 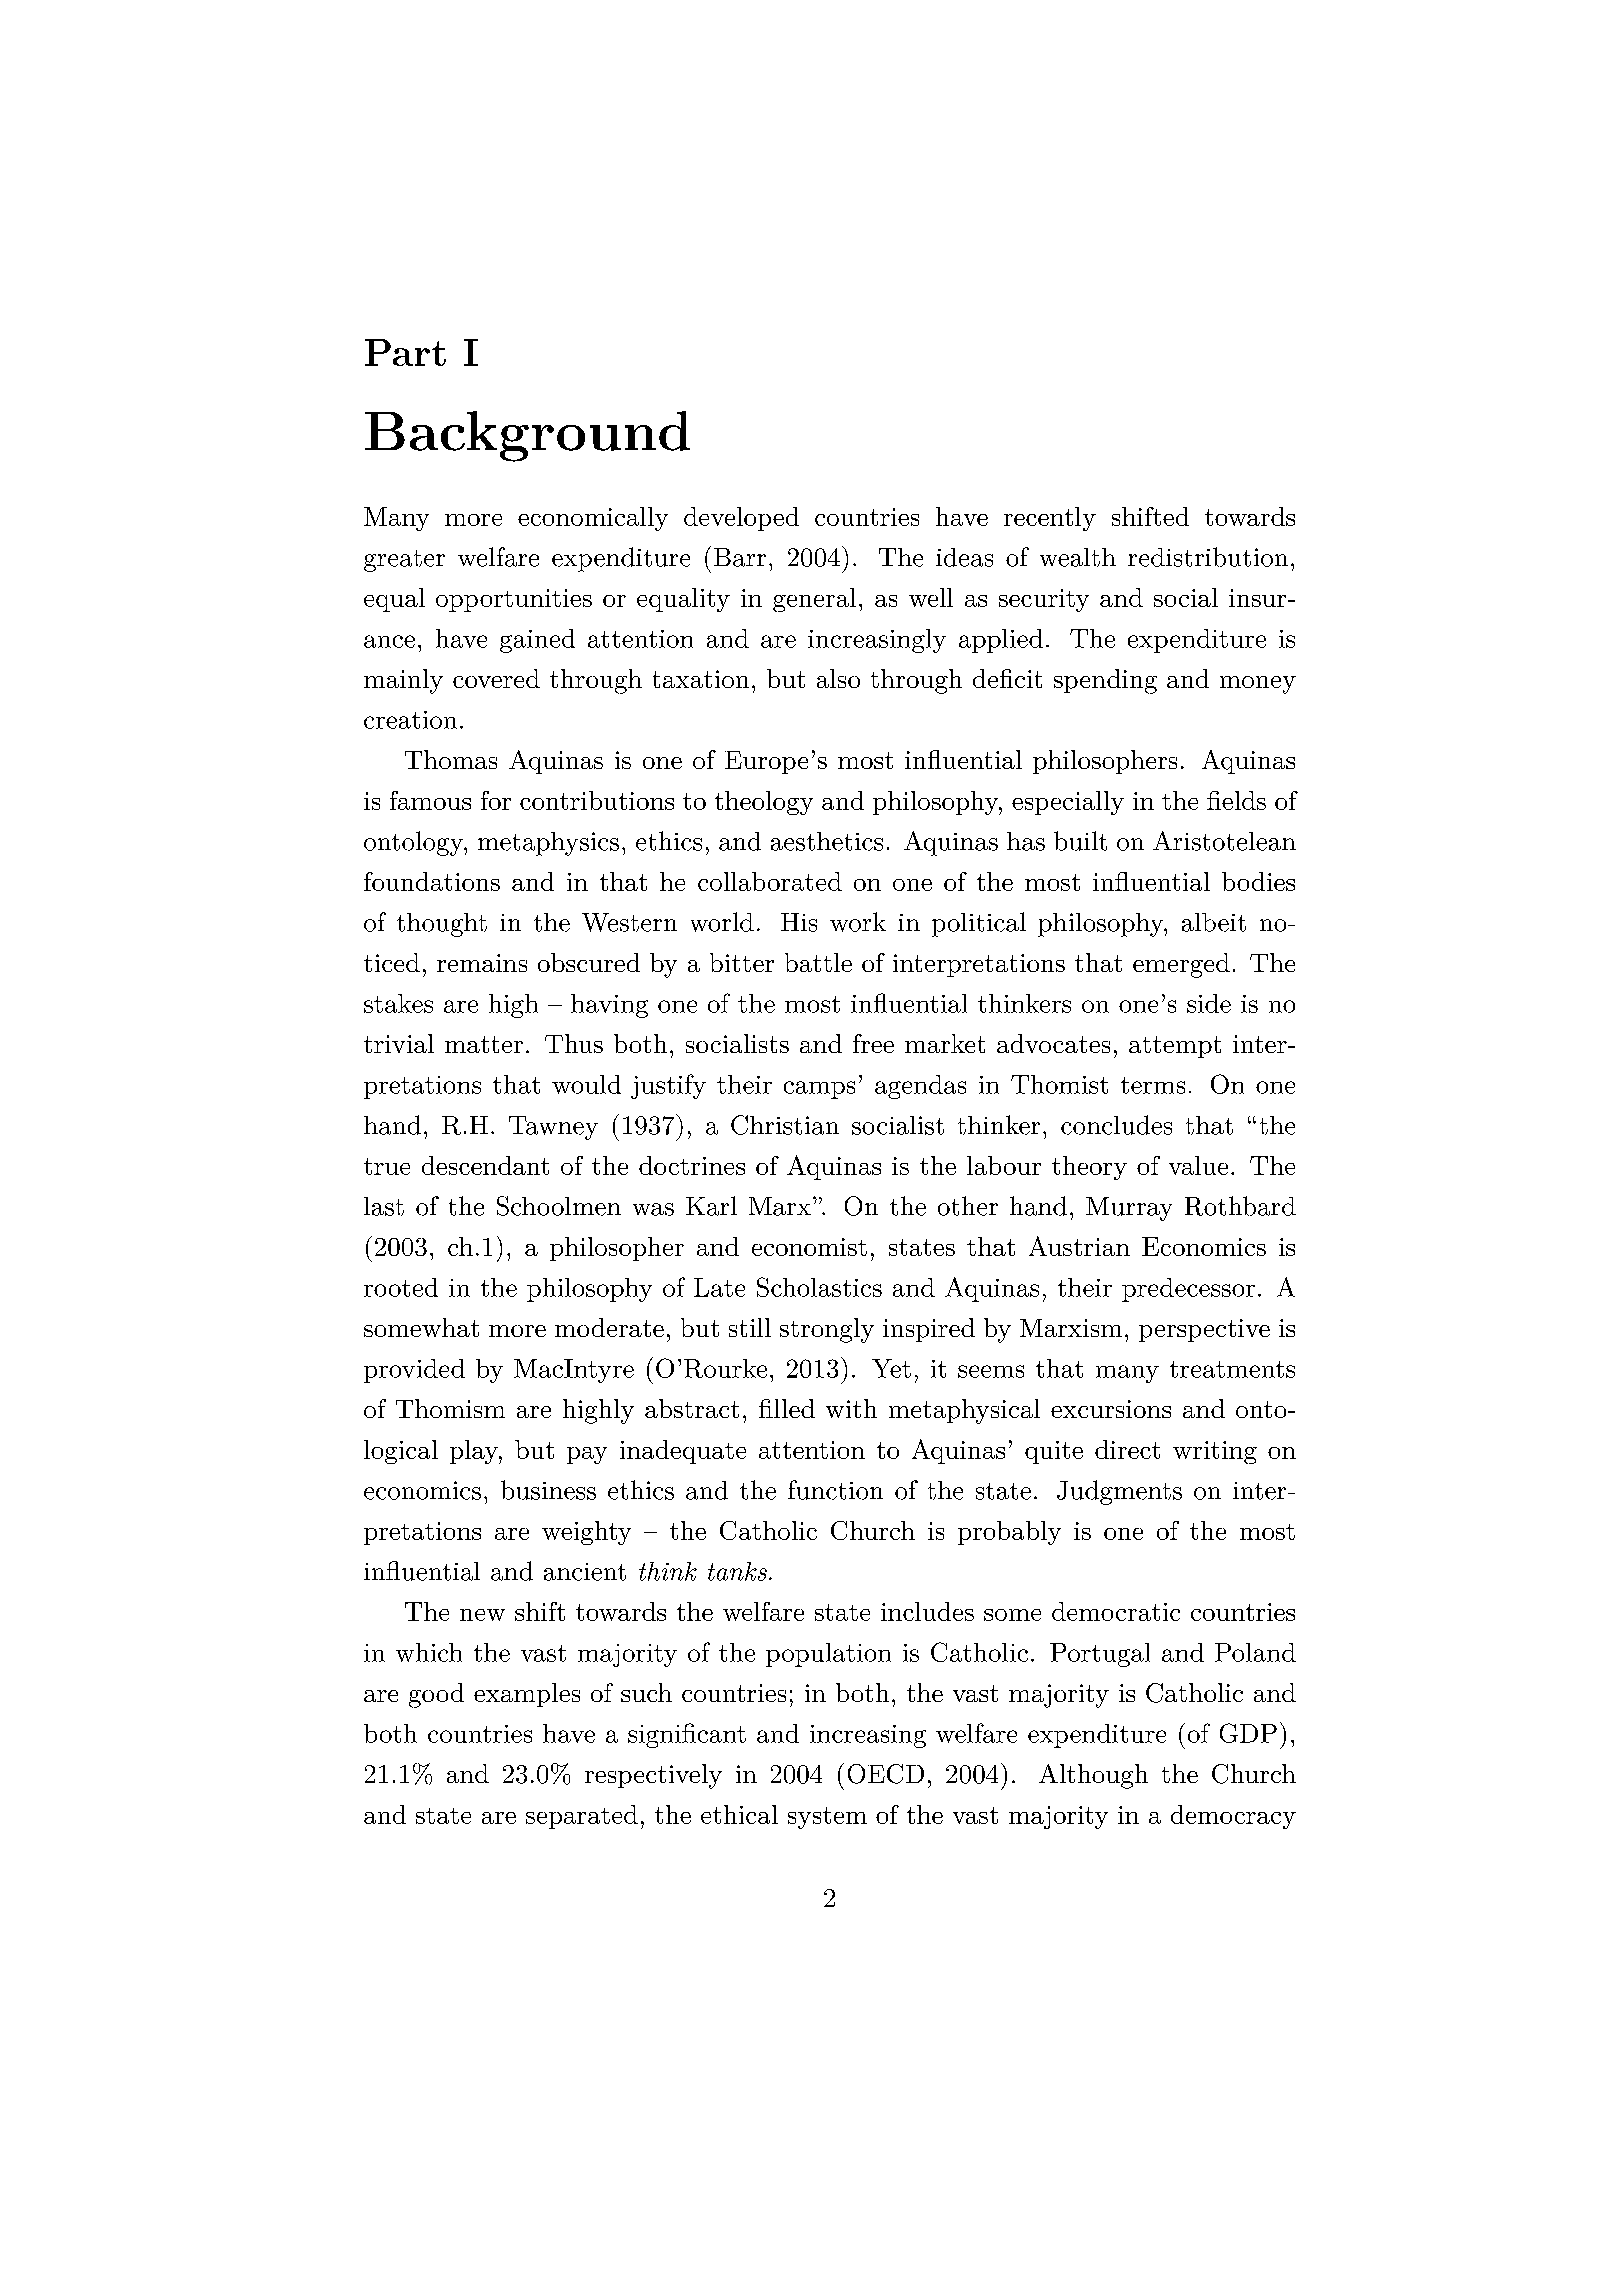 What do you see at coordinates (527, 1695) in the page?
I see `examples` at bounding box center [527, 1695].
